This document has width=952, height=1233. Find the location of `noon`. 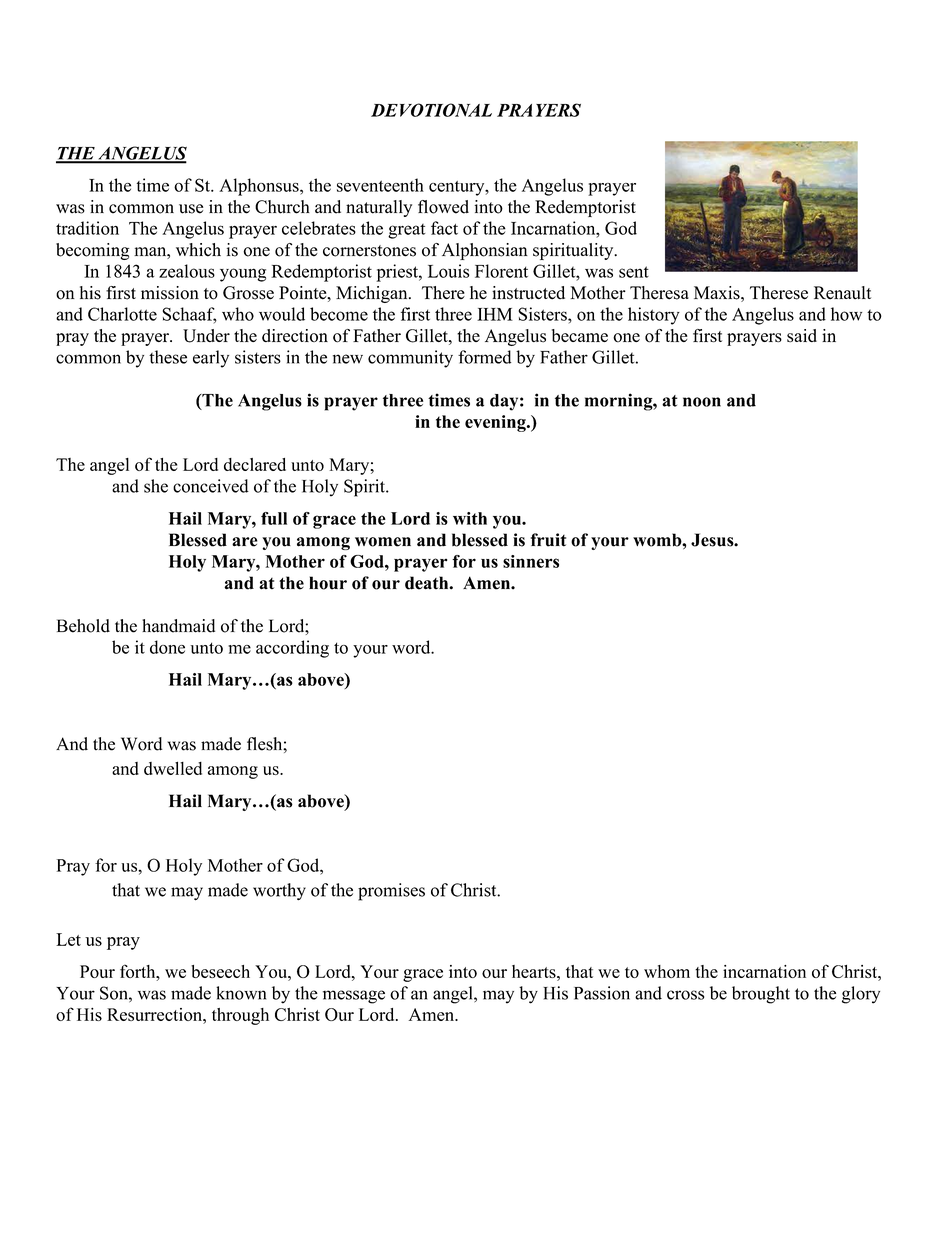

noon is located at coordinates (702, 402).
